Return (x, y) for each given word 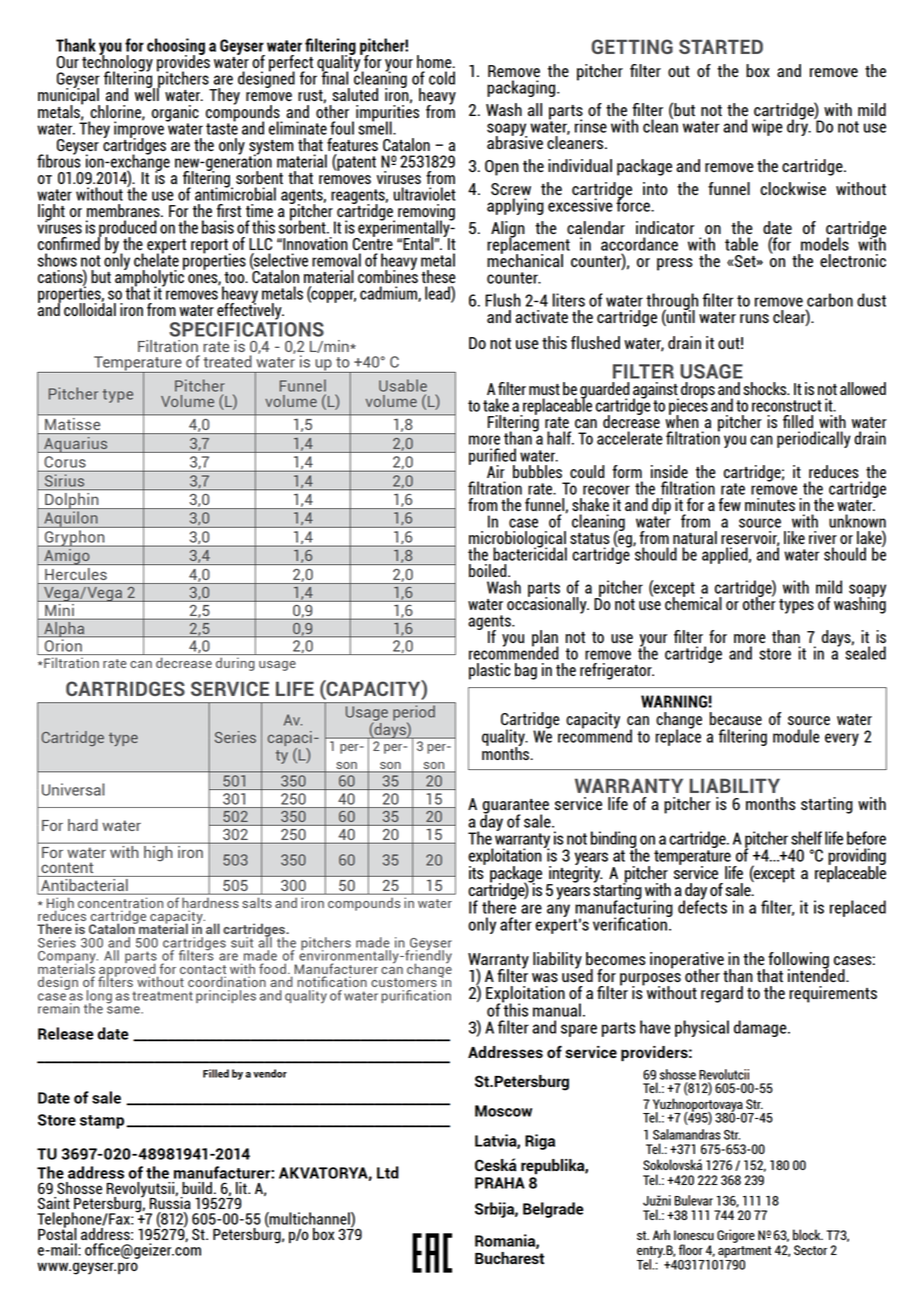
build (197, 1188)
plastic (490, 671)
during (235, 664)
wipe (767, 127)
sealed (865, 652)
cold (442, 78)
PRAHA (500, 1183)
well (147, 93)
